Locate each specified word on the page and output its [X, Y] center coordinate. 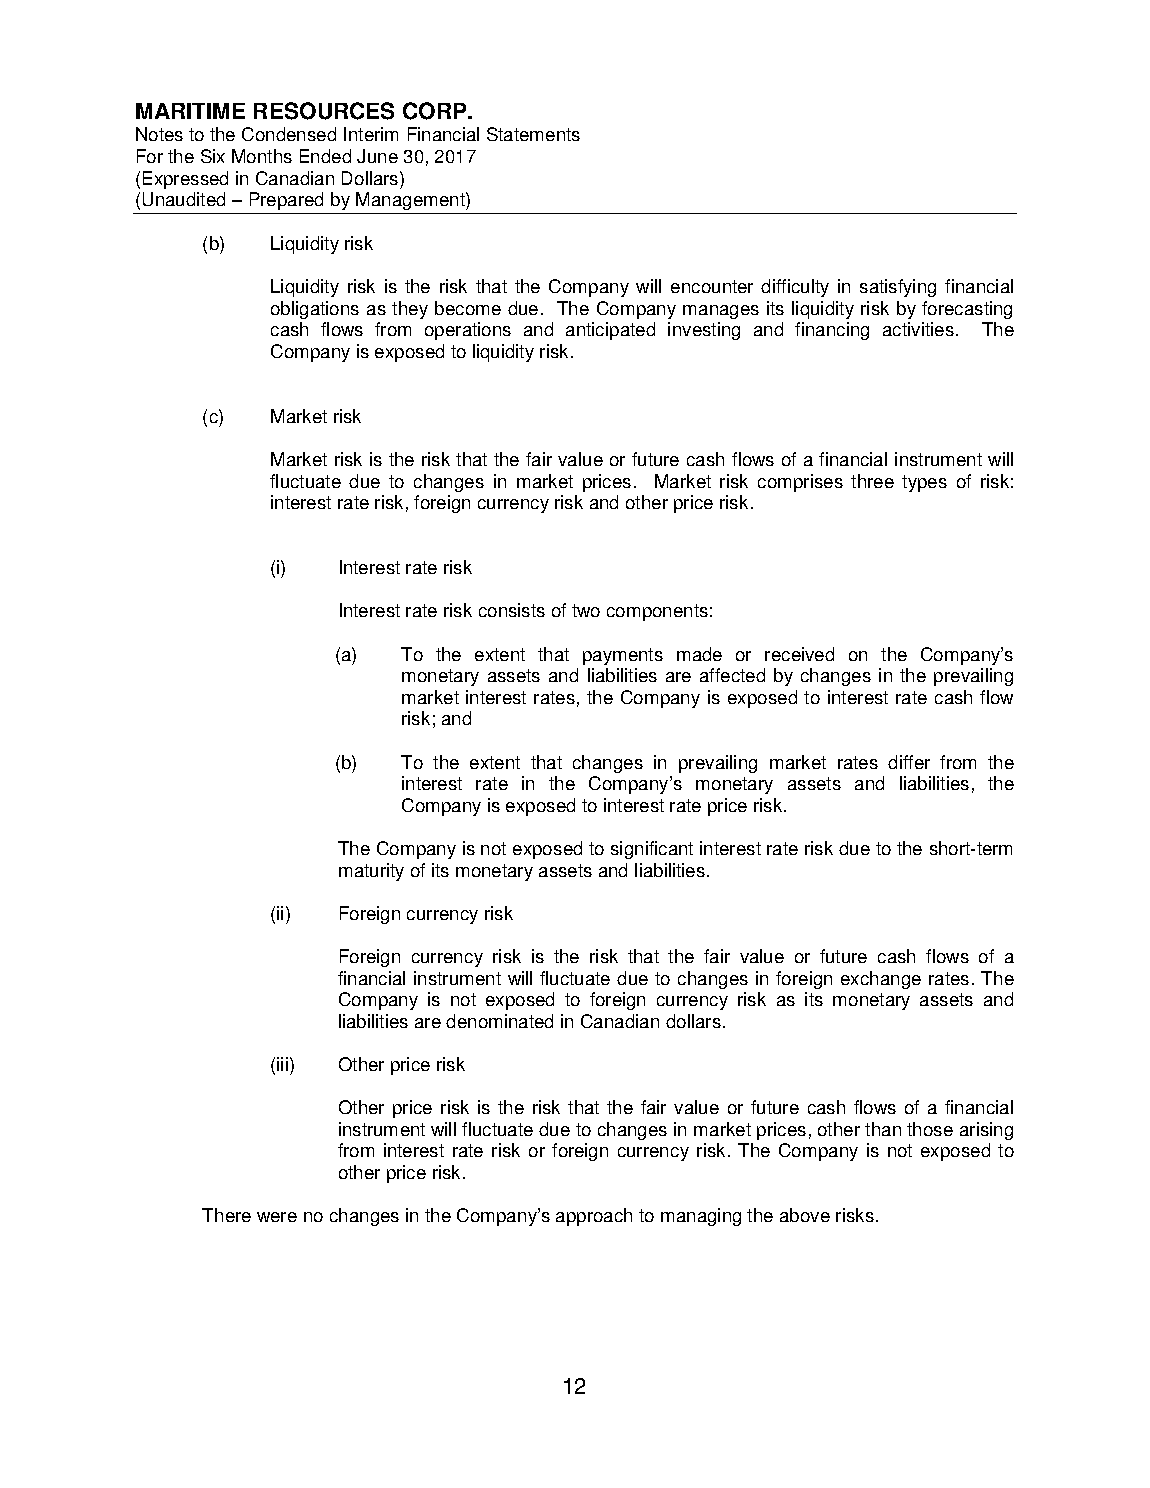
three [872, 481]
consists [512, 610]
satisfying [898, 288]
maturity [371, 872]
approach [594, 1217]
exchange [881, 980]
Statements [533, 134]
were [277, 1217]
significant [652, 850]
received [799, 654]
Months [262, 156]
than [883, 1129]
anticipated [610, 331]
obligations [315, 310]
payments [623, 656]
